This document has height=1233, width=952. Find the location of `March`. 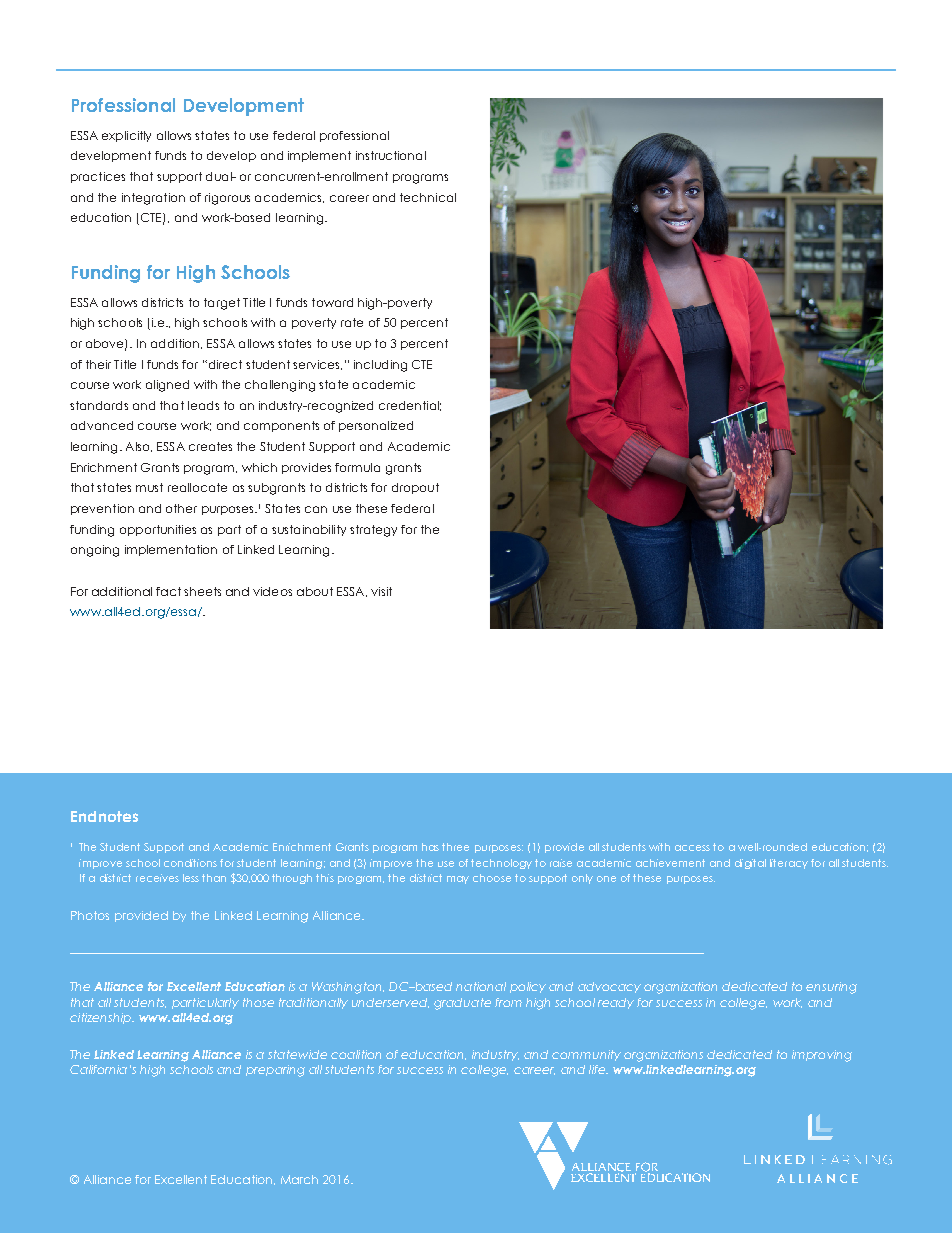

March is located at coordinates (299, 1179).
